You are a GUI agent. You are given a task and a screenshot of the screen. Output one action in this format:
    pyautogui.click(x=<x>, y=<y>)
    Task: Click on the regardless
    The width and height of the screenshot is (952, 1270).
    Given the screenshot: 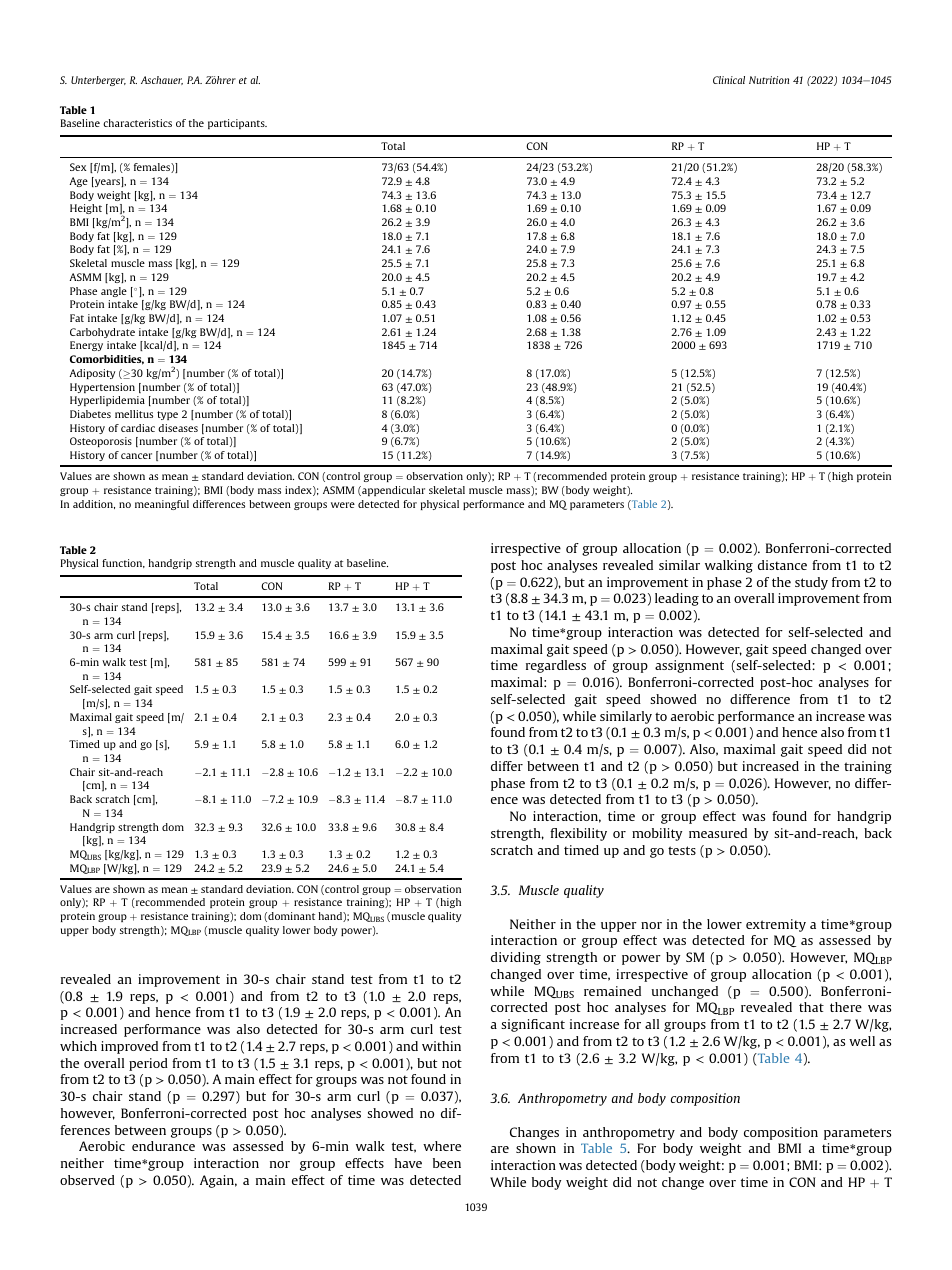 What is the action you would take?
    pyautogui.click(x=556, y=666)
